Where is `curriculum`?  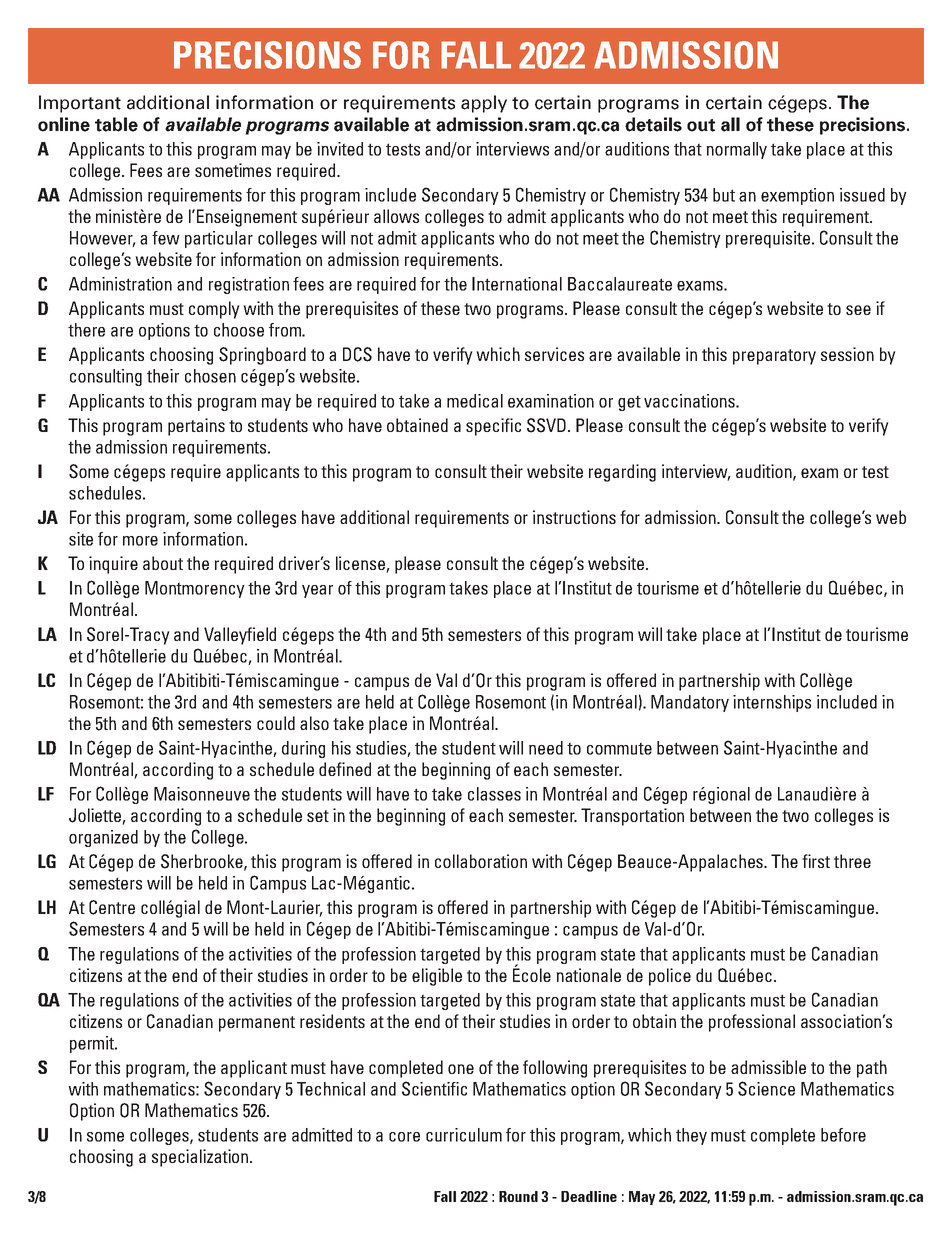 curriculum is located at coordinates (464, 1135).
